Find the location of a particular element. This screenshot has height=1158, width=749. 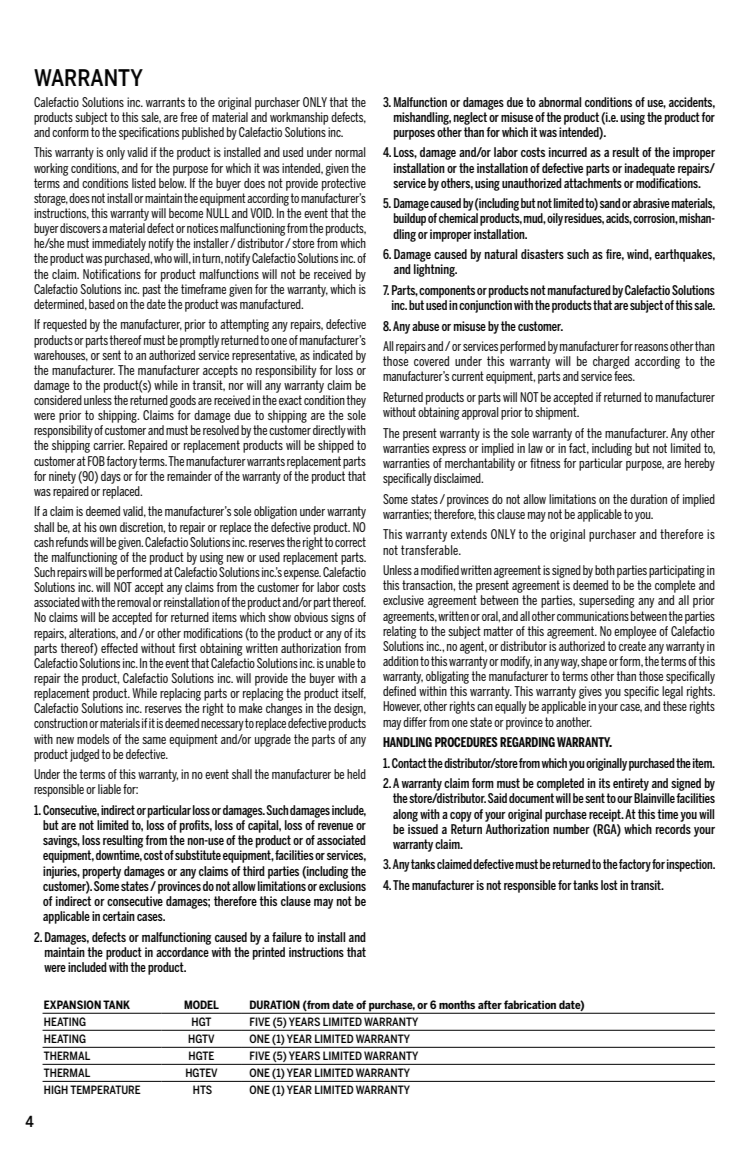

exclusive is located at coordinates (403, 600).
